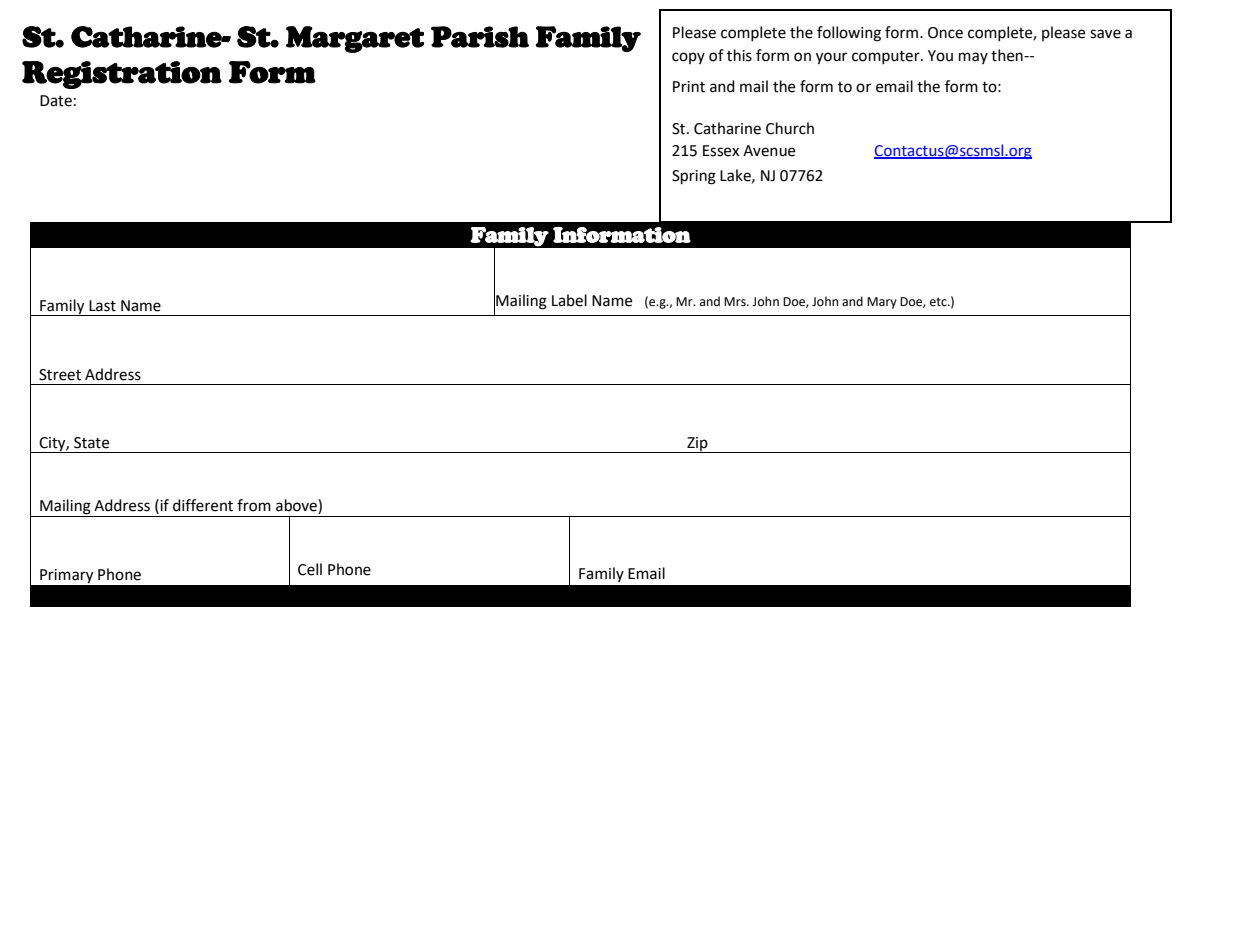  What do you see at coordinates (480, 37) in the screenshot?
I see `Parish` at bounding box center [480, 37].
